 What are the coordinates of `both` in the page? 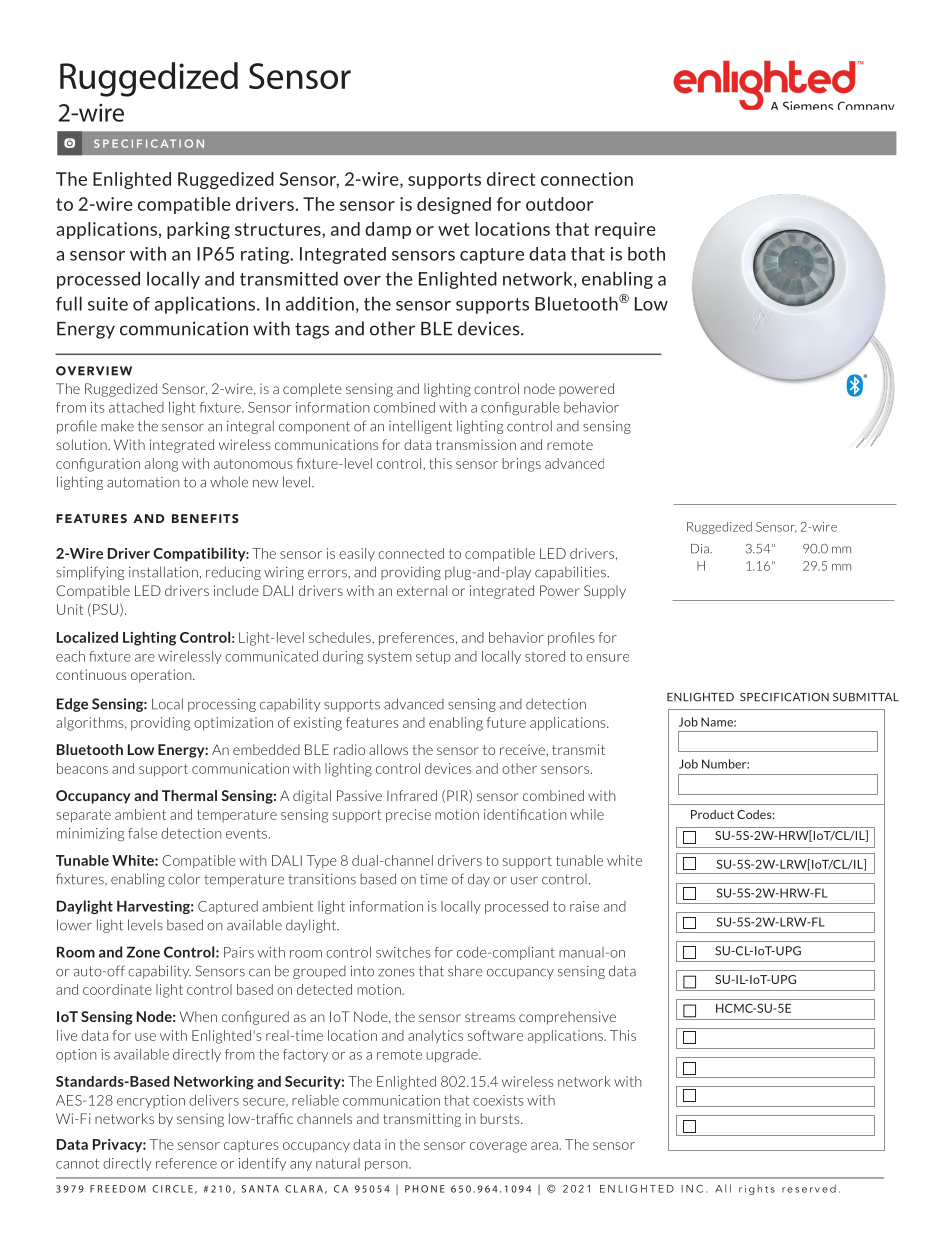 It's located at (646, 254).
